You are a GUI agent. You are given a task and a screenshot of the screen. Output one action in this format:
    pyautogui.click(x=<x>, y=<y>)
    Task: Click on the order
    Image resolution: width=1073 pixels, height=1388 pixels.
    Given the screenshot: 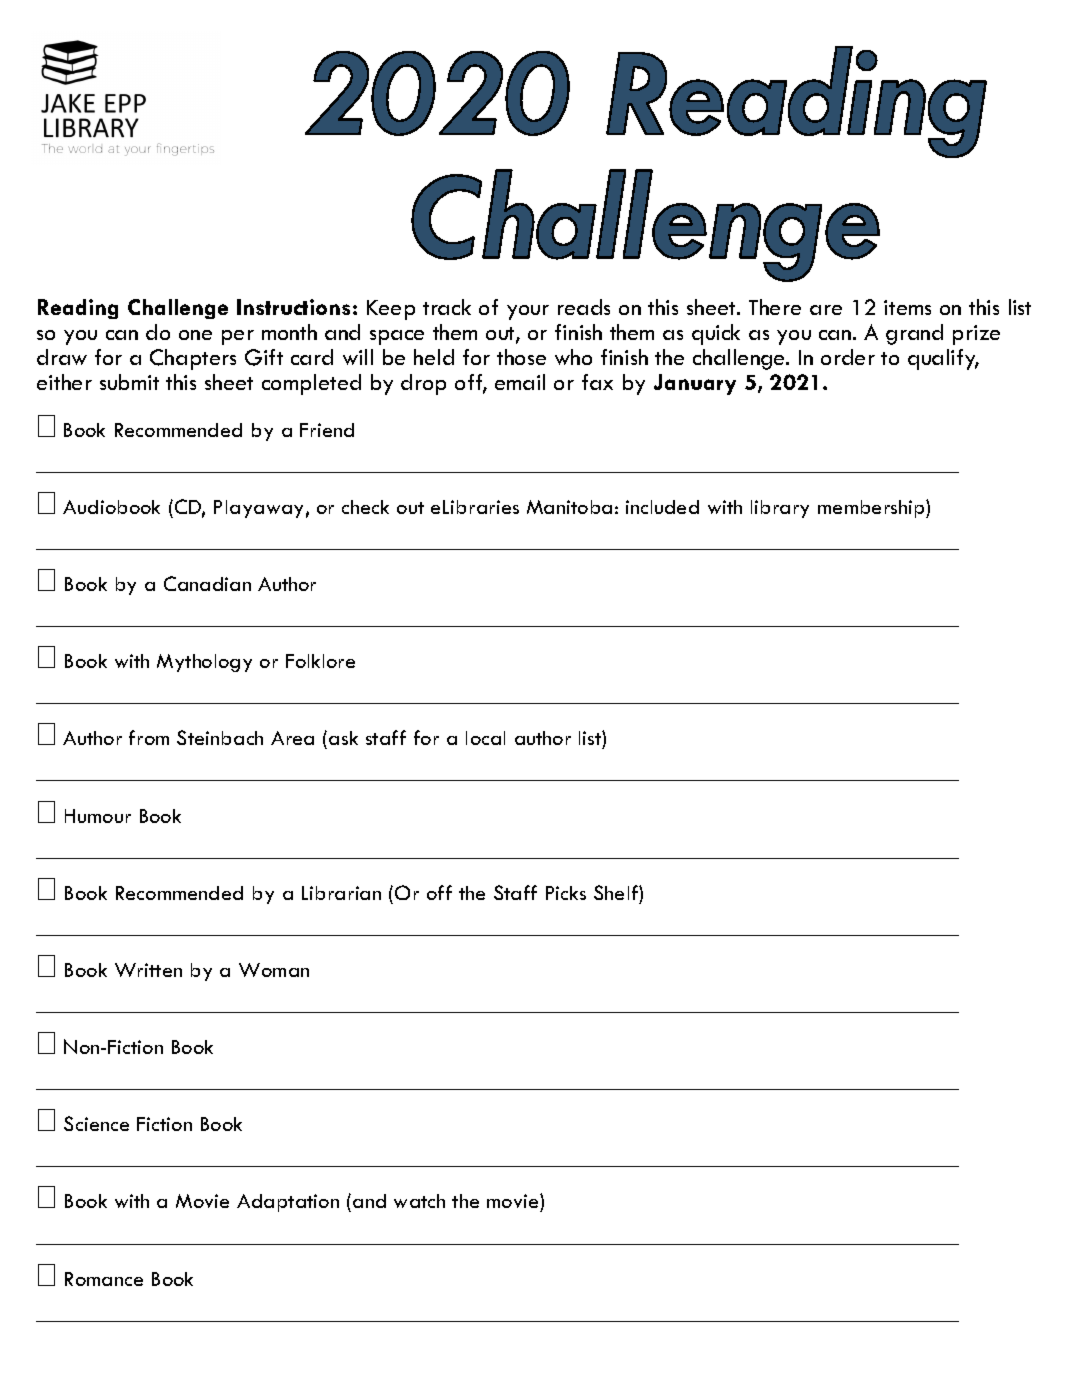 What is the action you would take?
    pyautogui.click(x=848, y=357)
